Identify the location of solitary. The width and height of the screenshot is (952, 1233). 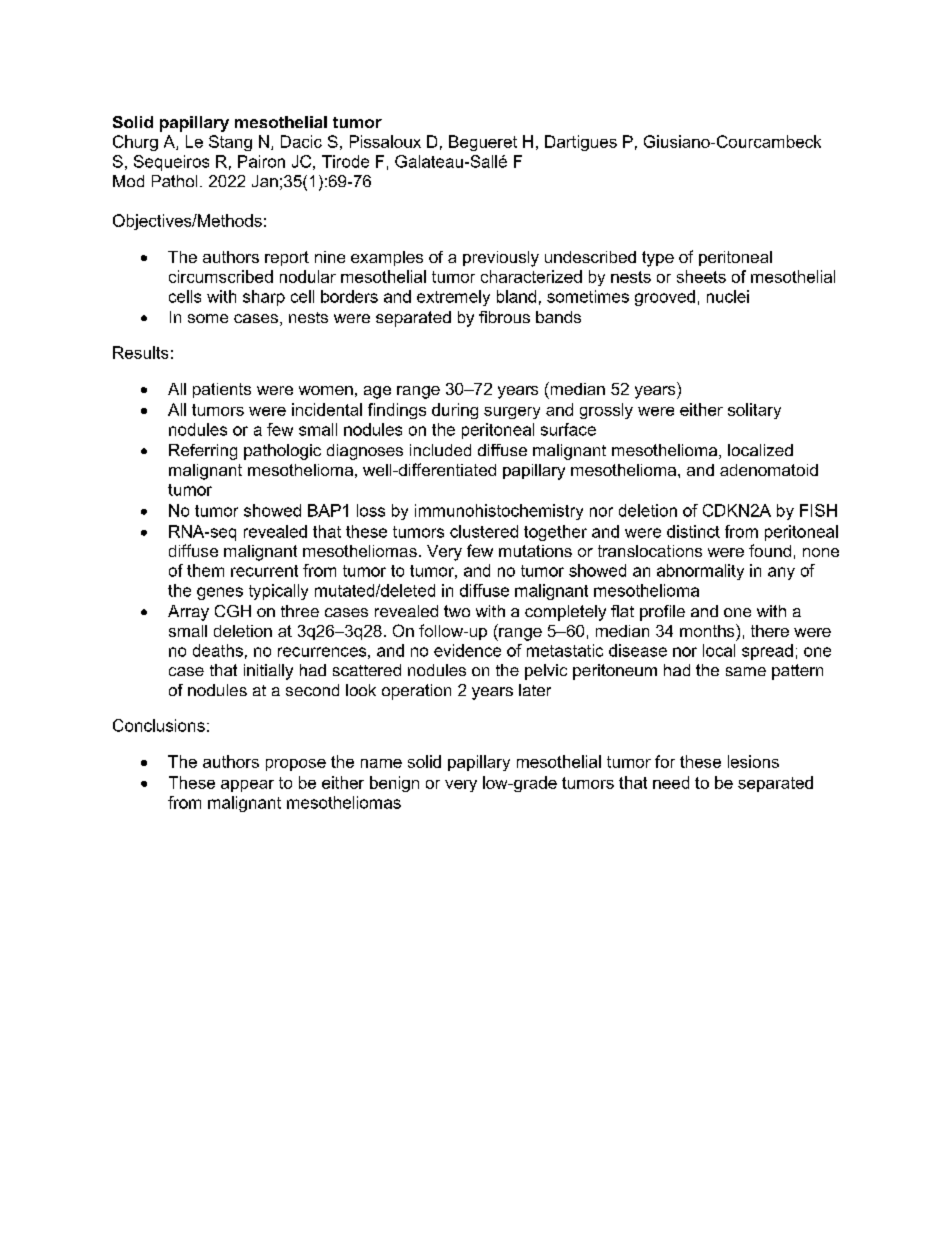
(754, 411).
